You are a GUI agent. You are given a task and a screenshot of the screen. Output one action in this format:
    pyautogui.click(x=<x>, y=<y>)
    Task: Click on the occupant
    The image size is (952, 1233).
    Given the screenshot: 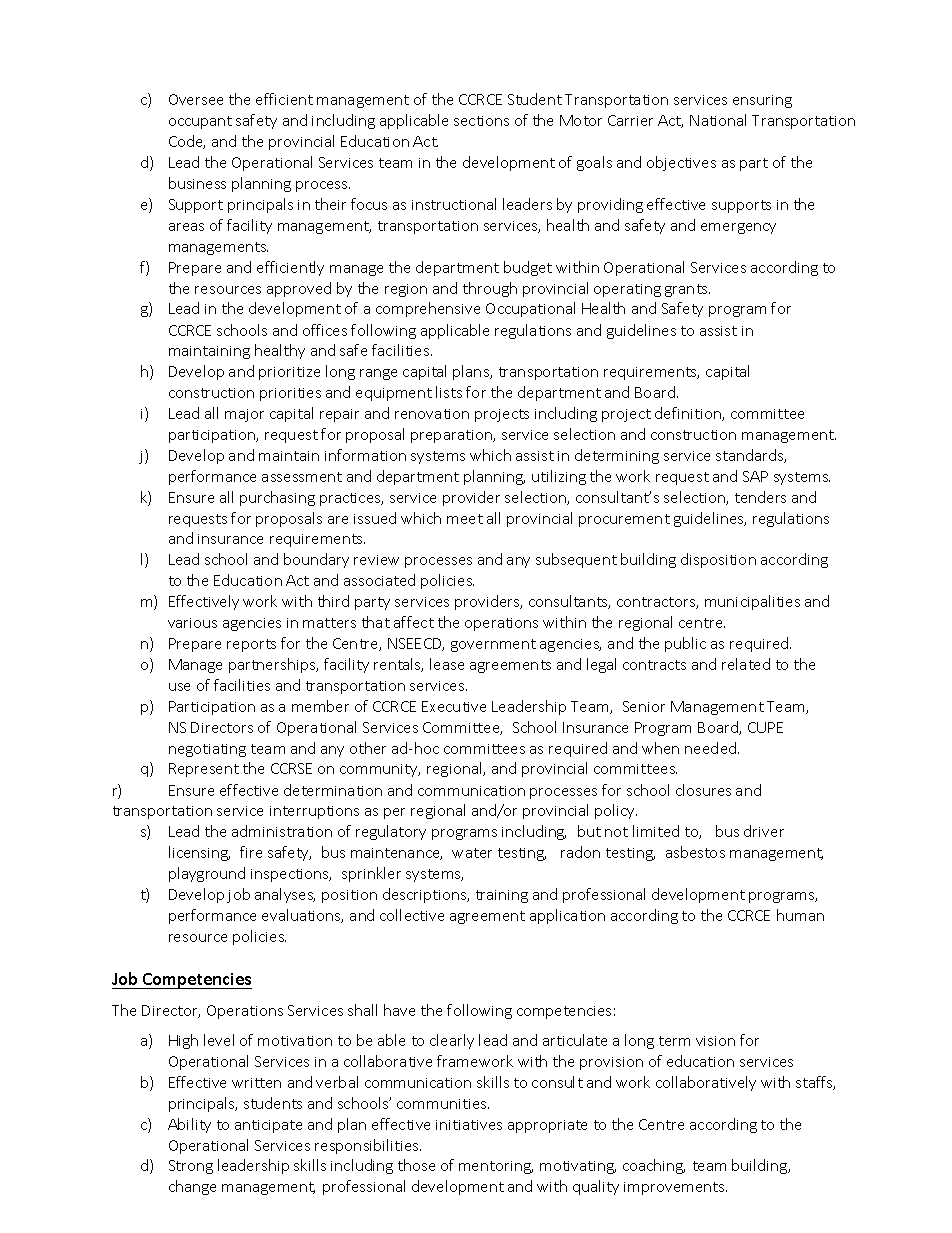 What is the action you would take?
    pyautogui.click(x=200, y=122)
